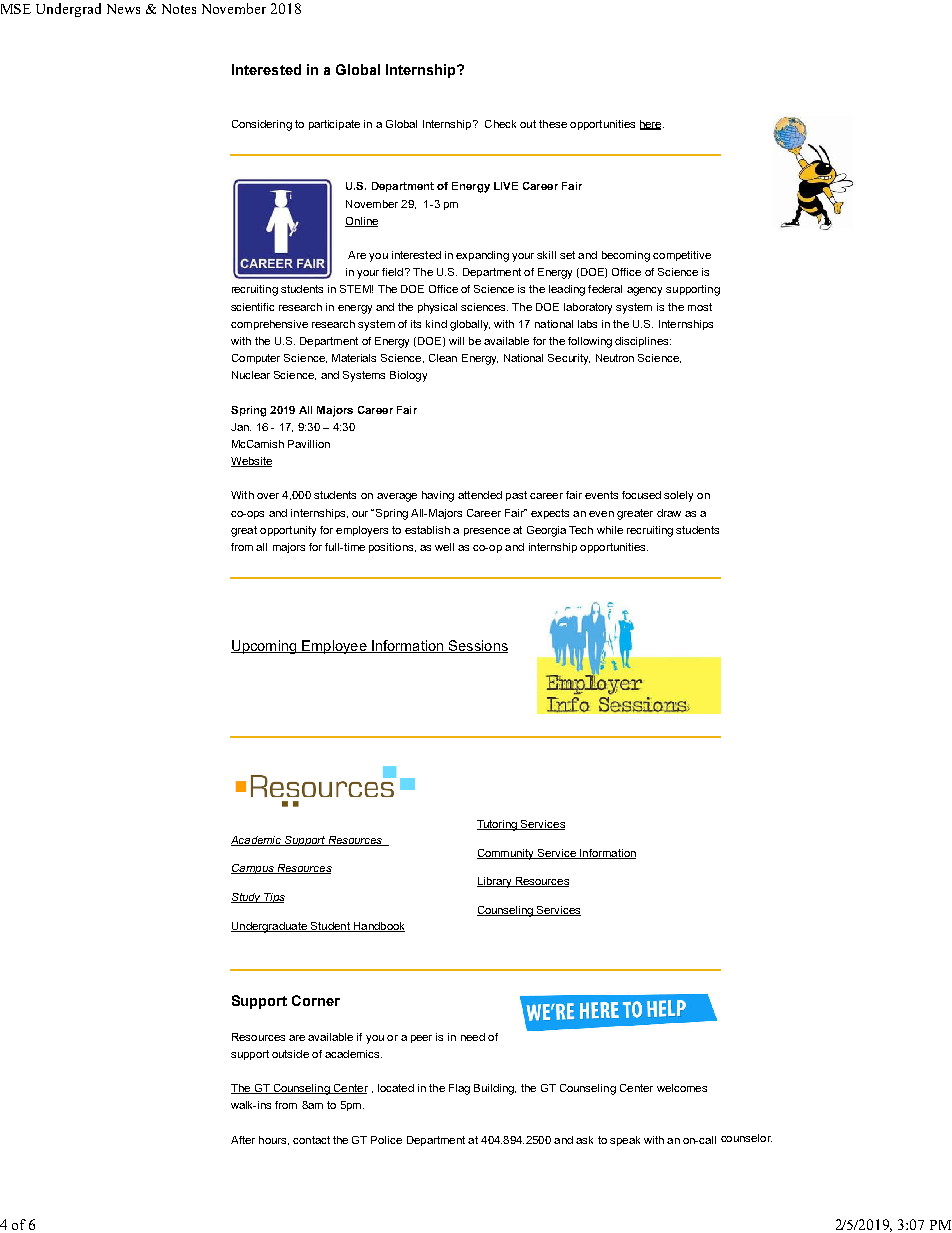 This screenshot has height=1233, width=952. What do you see at coordinates (123, 9) in the screenshot?
I see `News` at bounding box center [123, 9].
